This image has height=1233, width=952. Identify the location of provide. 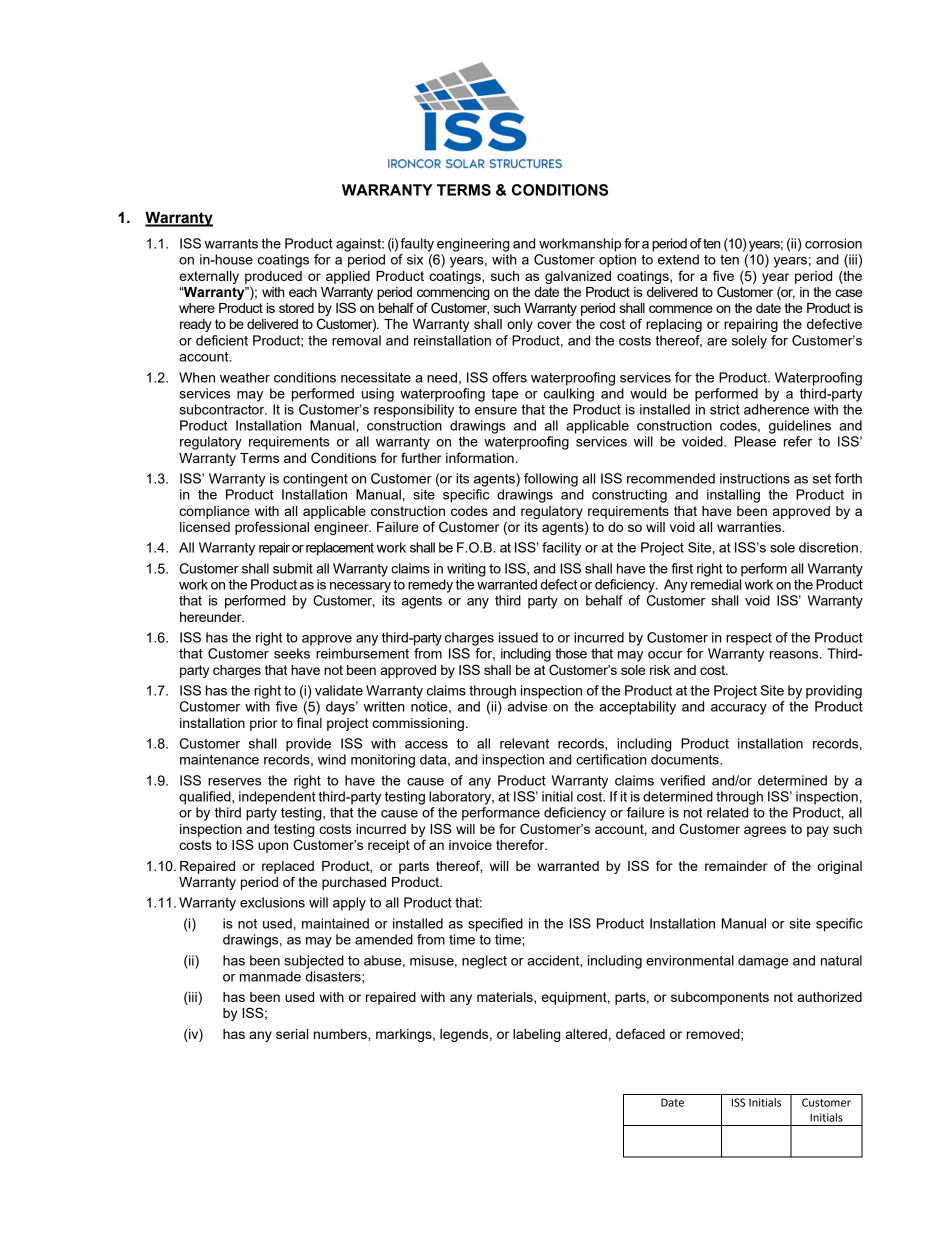
(308, 745).
